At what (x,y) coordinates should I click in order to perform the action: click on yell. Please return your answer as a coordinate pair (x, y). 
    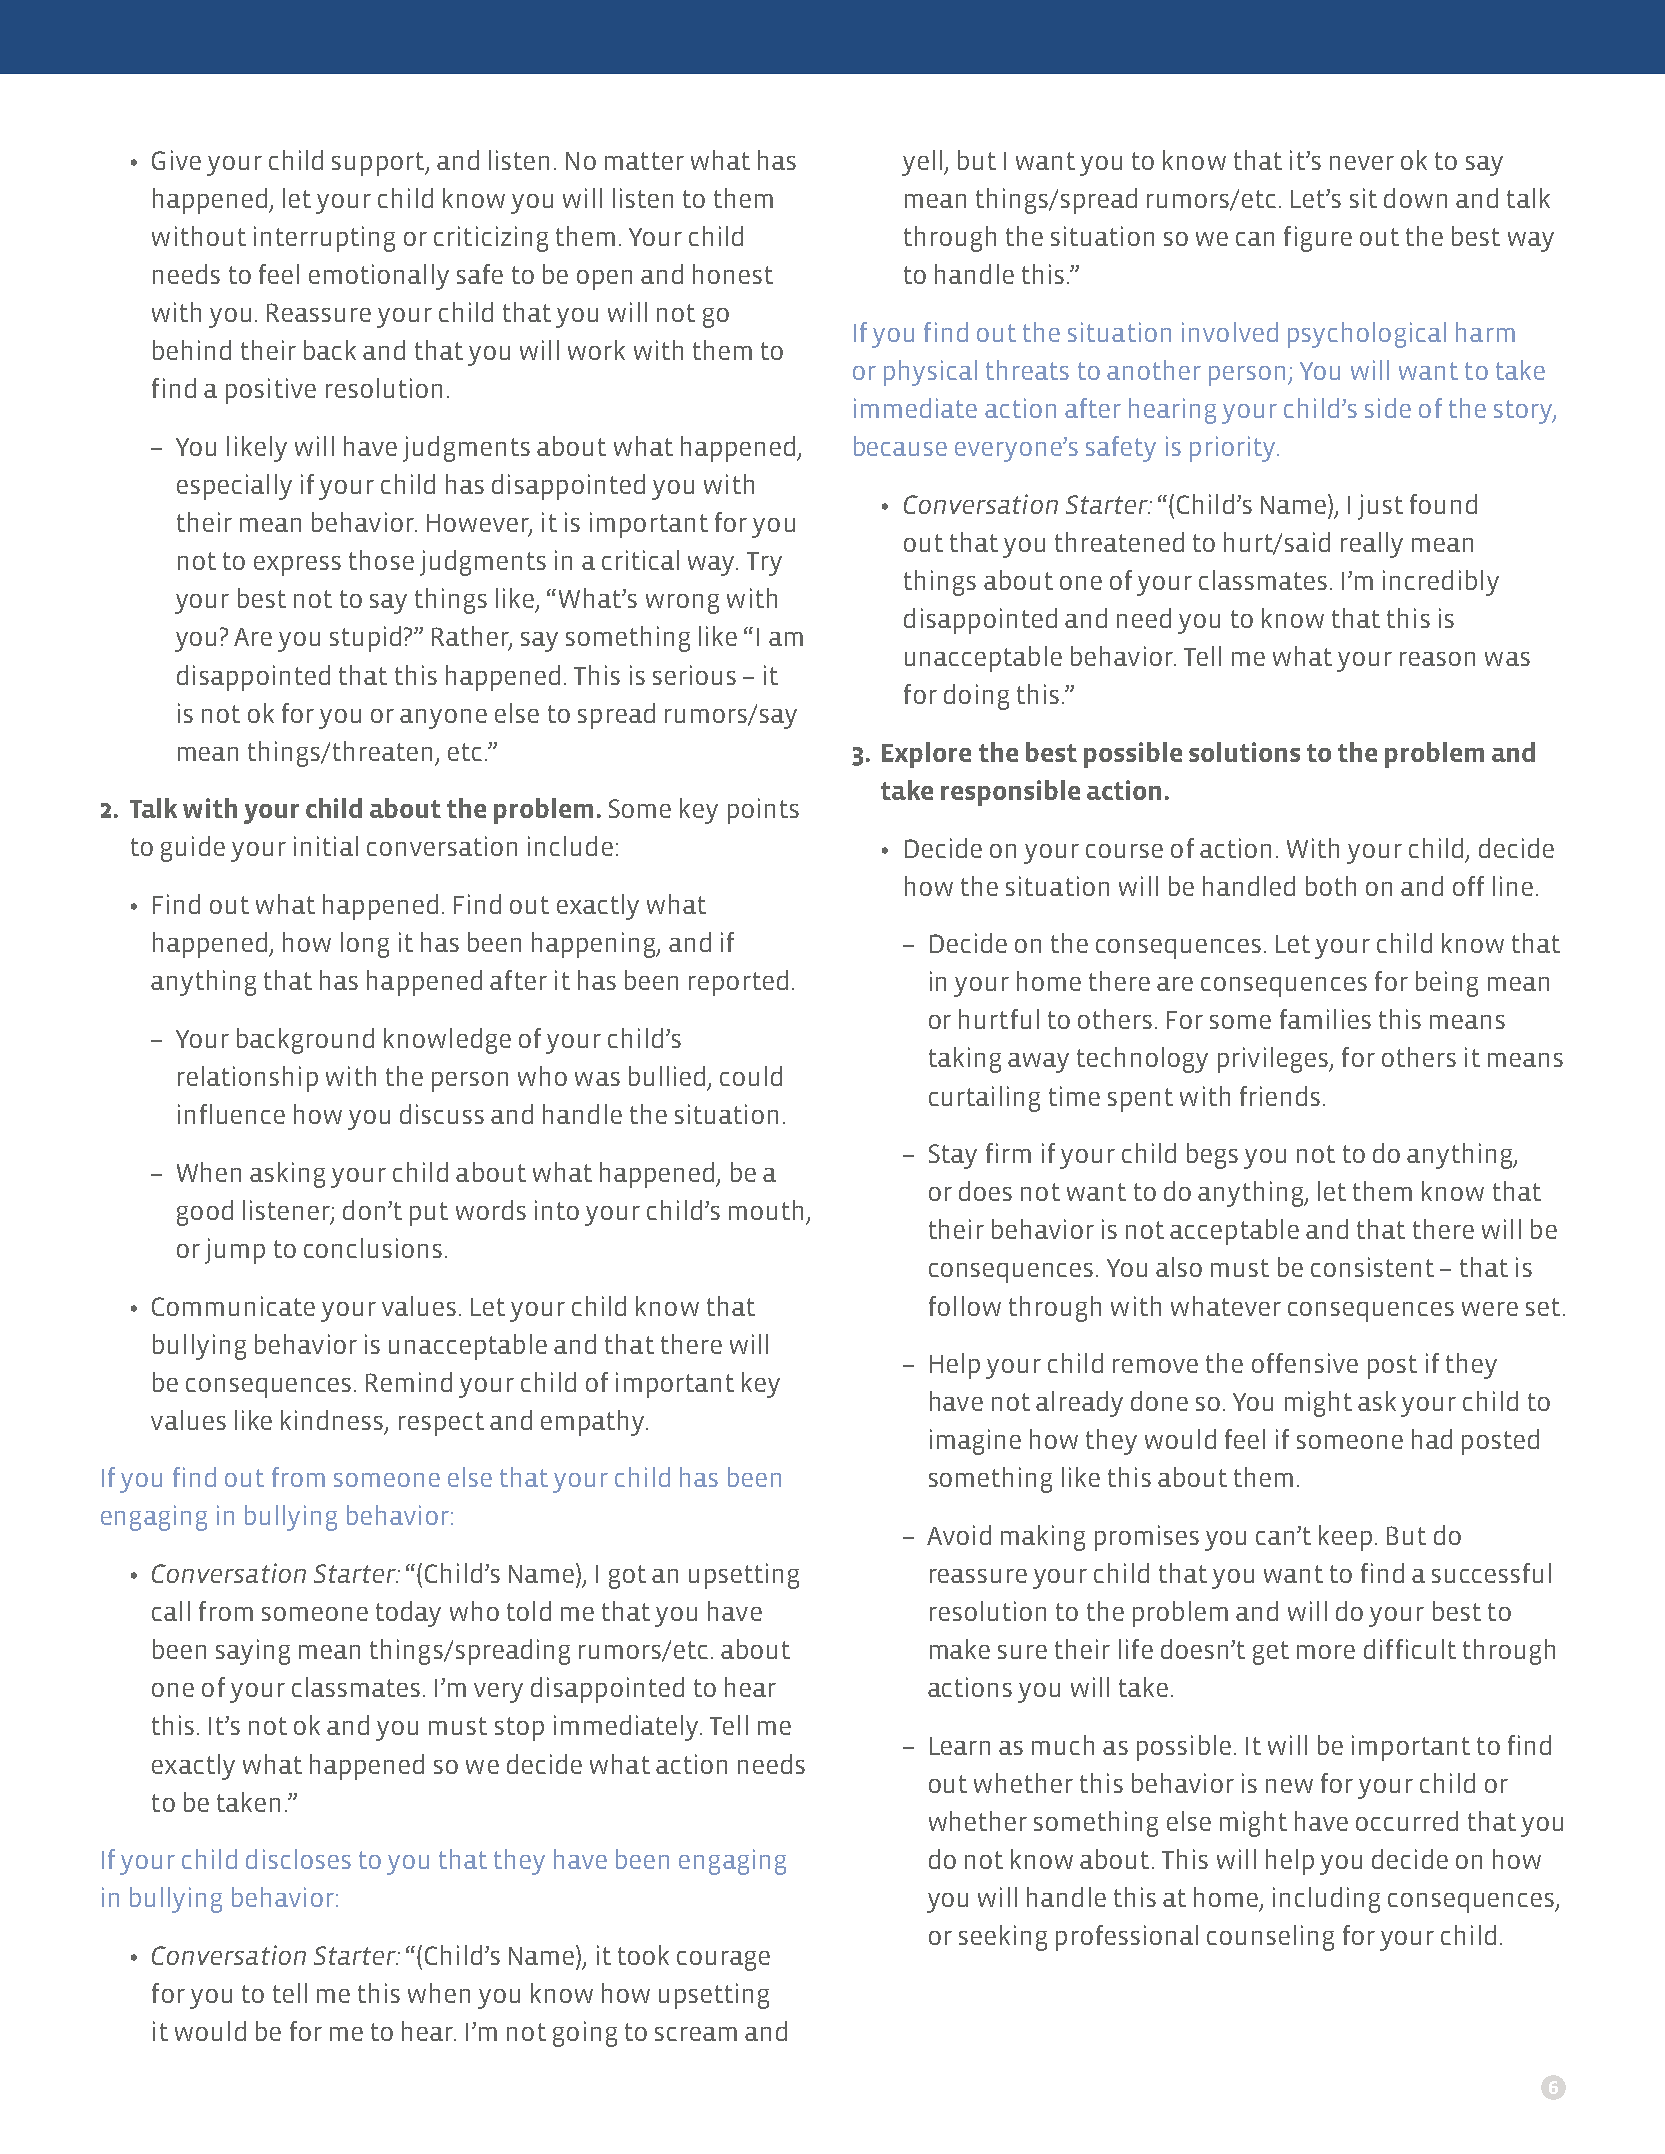
    Looking at the image, I should click on (922, 163).
